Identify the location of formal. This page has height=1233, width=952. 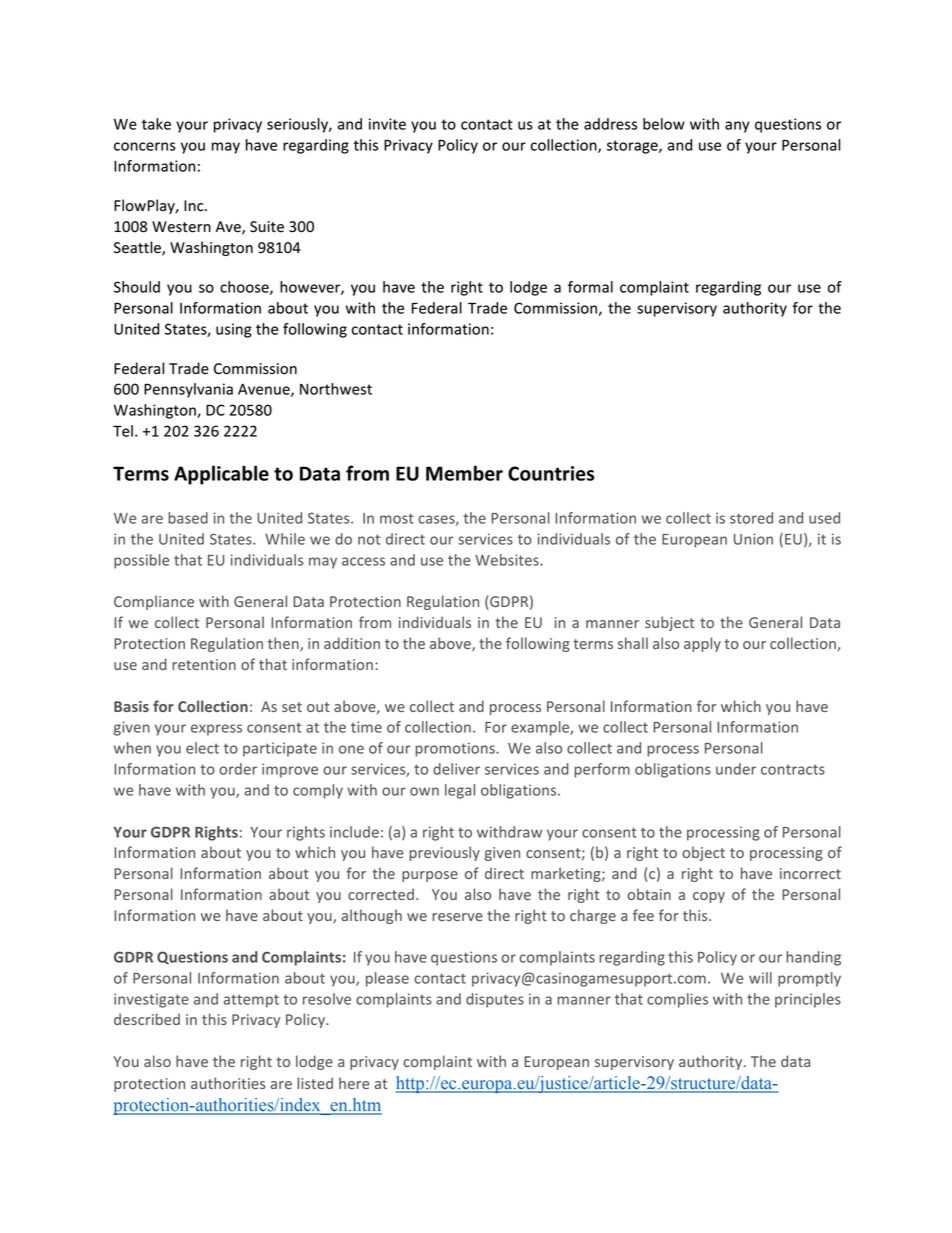
(590, 287).
